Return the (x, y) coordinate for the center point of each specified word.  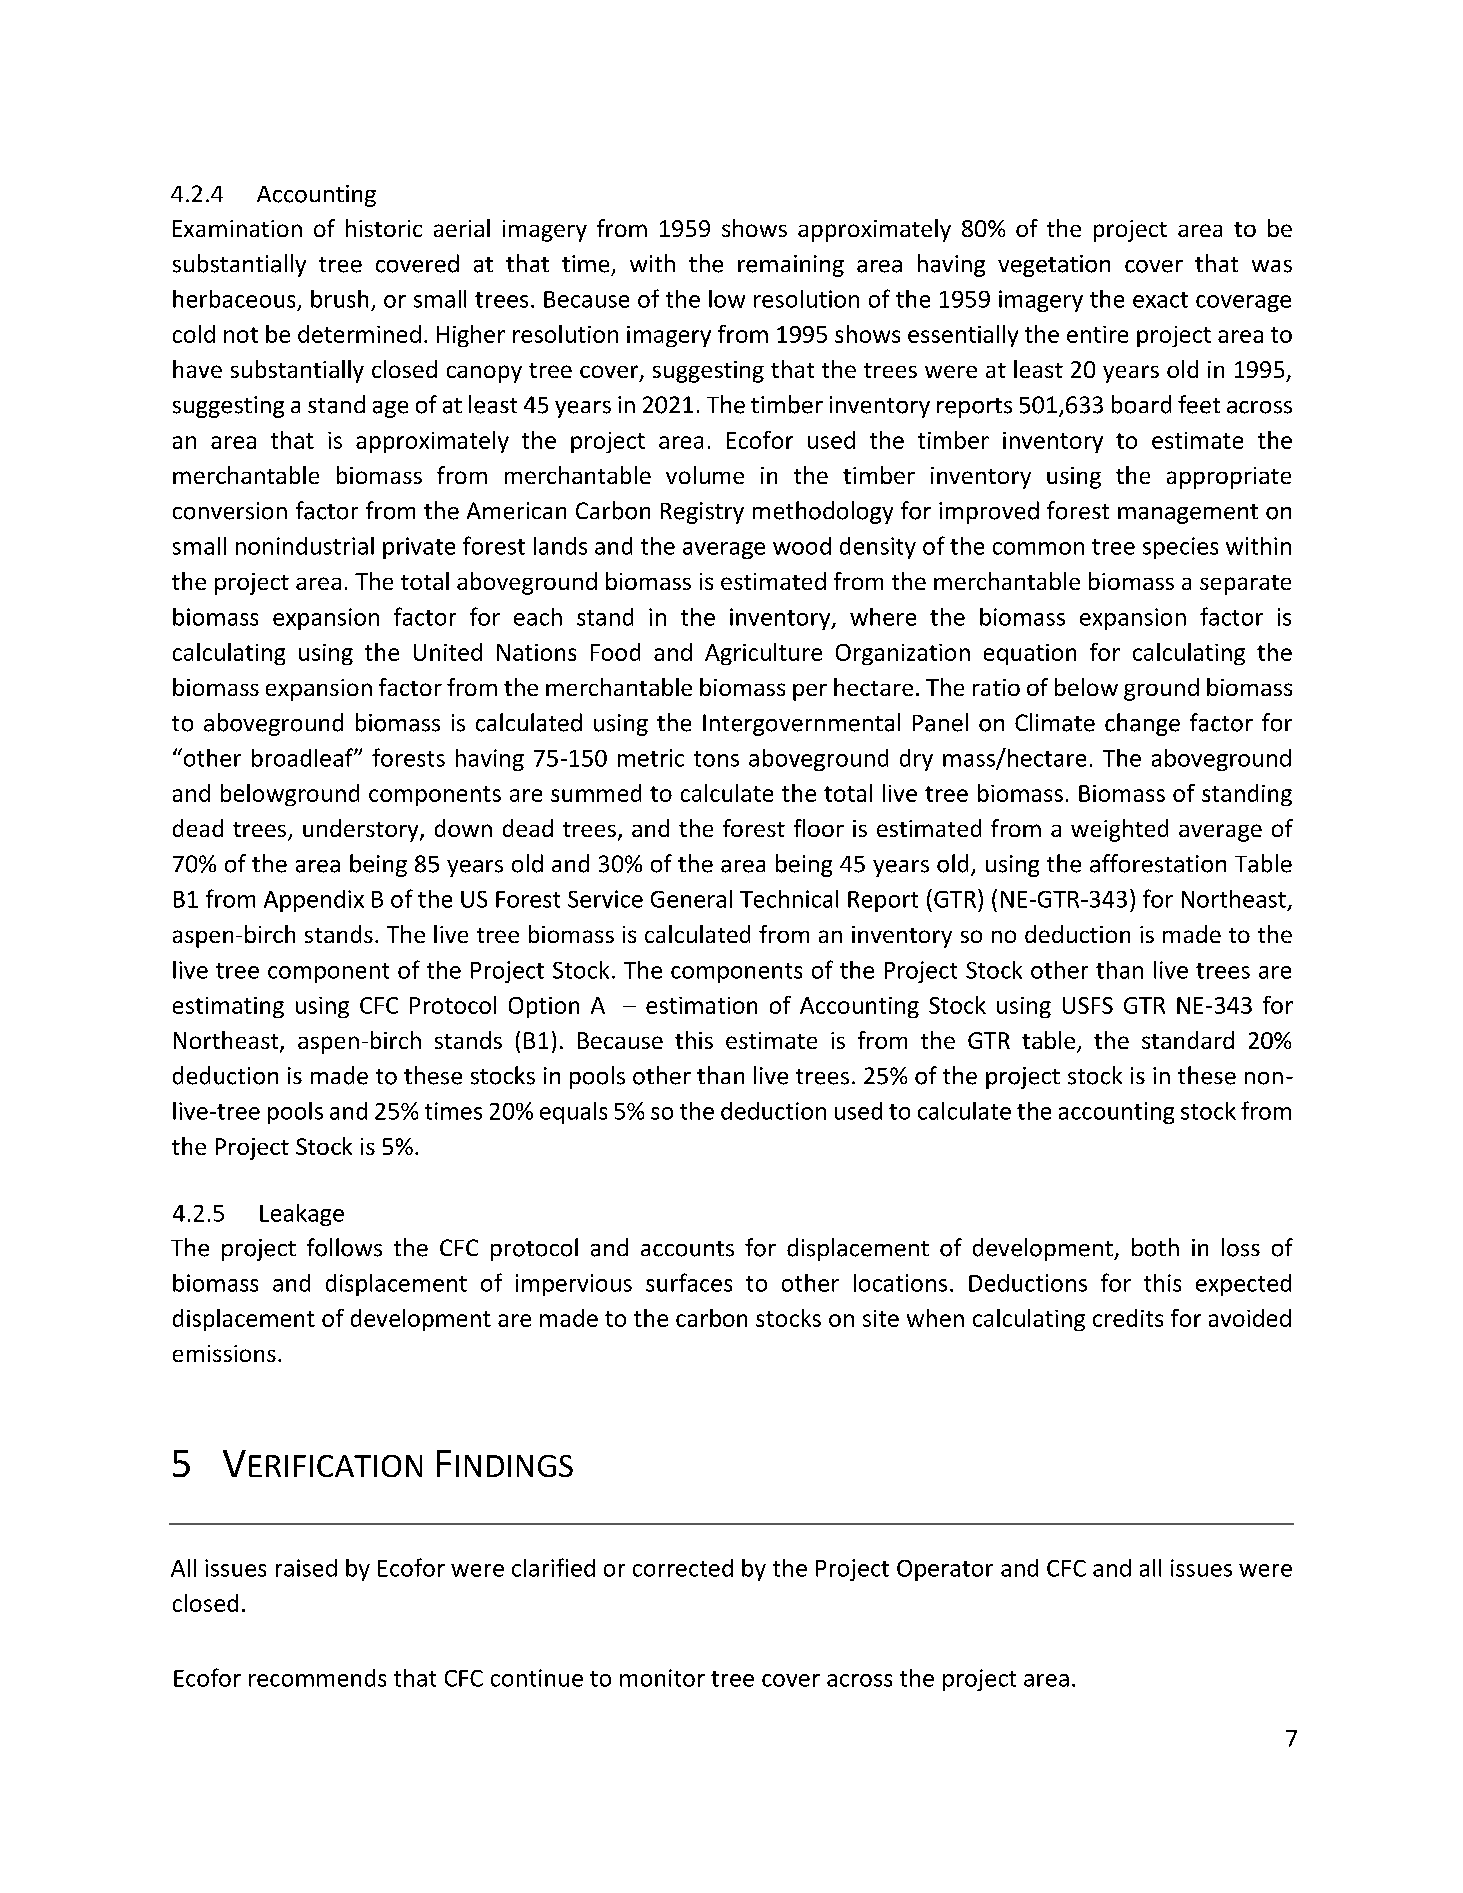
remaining (791, 266)
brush (339, 299)
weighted (1119, 830)
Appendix (314, 901)
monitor (662, 1678)
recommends (317, 1678)
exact (1160, 300)
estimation (701, 1005)
